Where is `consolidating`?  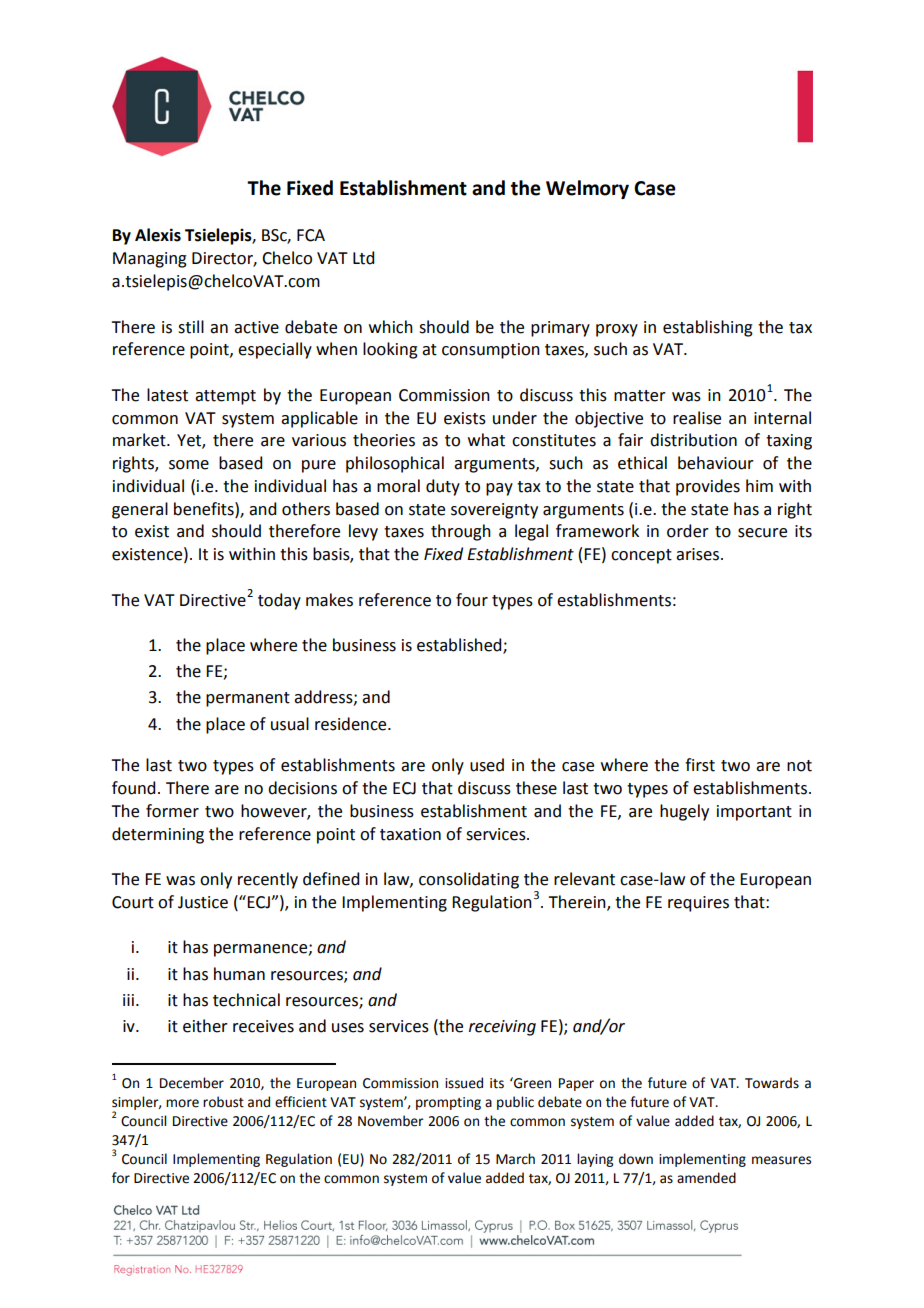
consolidating is located at coordinates (469, 880).
